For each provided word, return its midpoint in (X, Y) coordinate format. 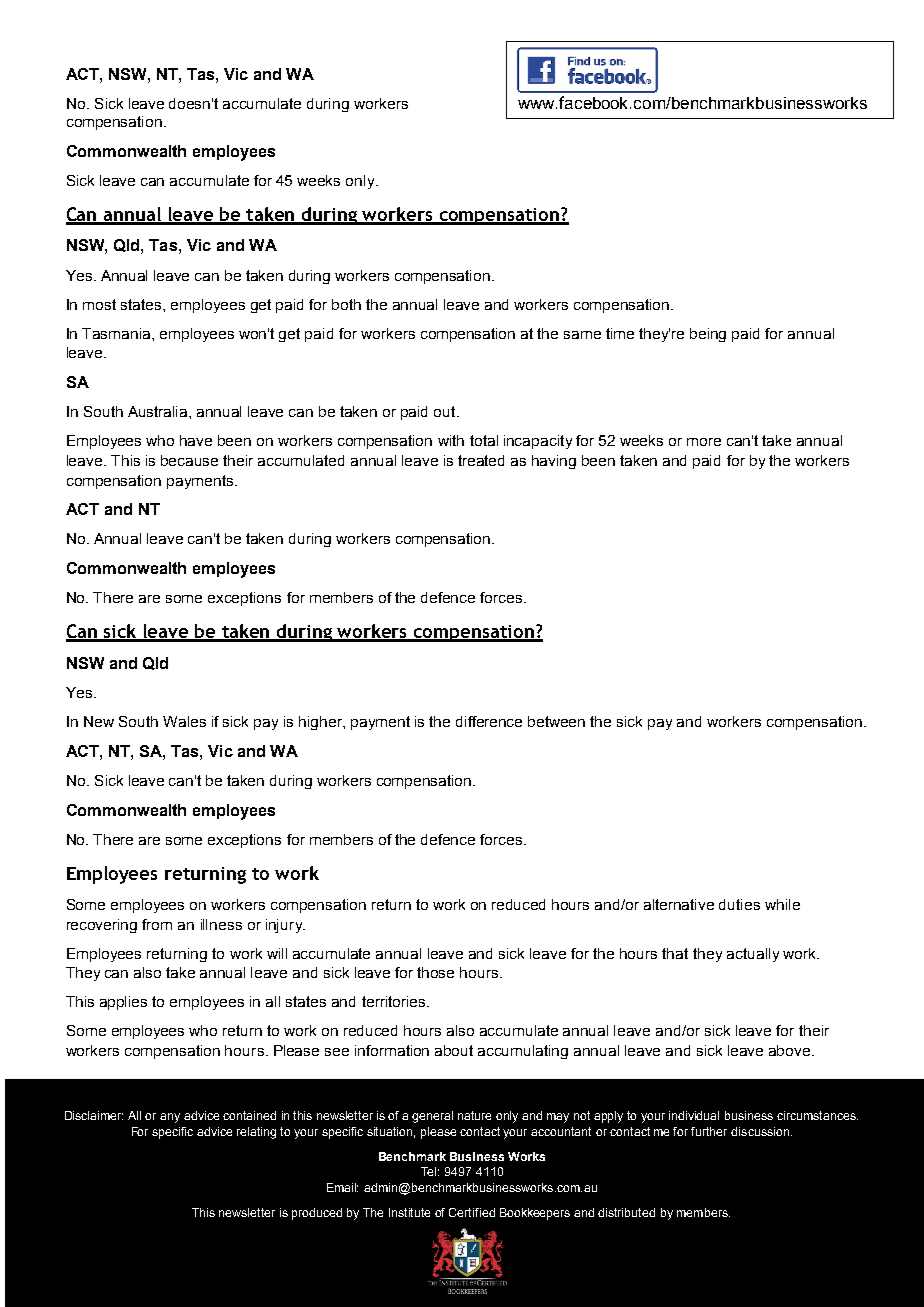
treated (481, 460)
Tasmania (117, 333)
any (170, 1118)
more (704, 442)
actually (753, 955)
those (435, 972)
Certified (472, 1212)
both (346, 304)
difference (489, 721)
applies (123, 1003)
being (708, 335)
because (189, 460)
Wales (184, 721)
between (556, 721)
